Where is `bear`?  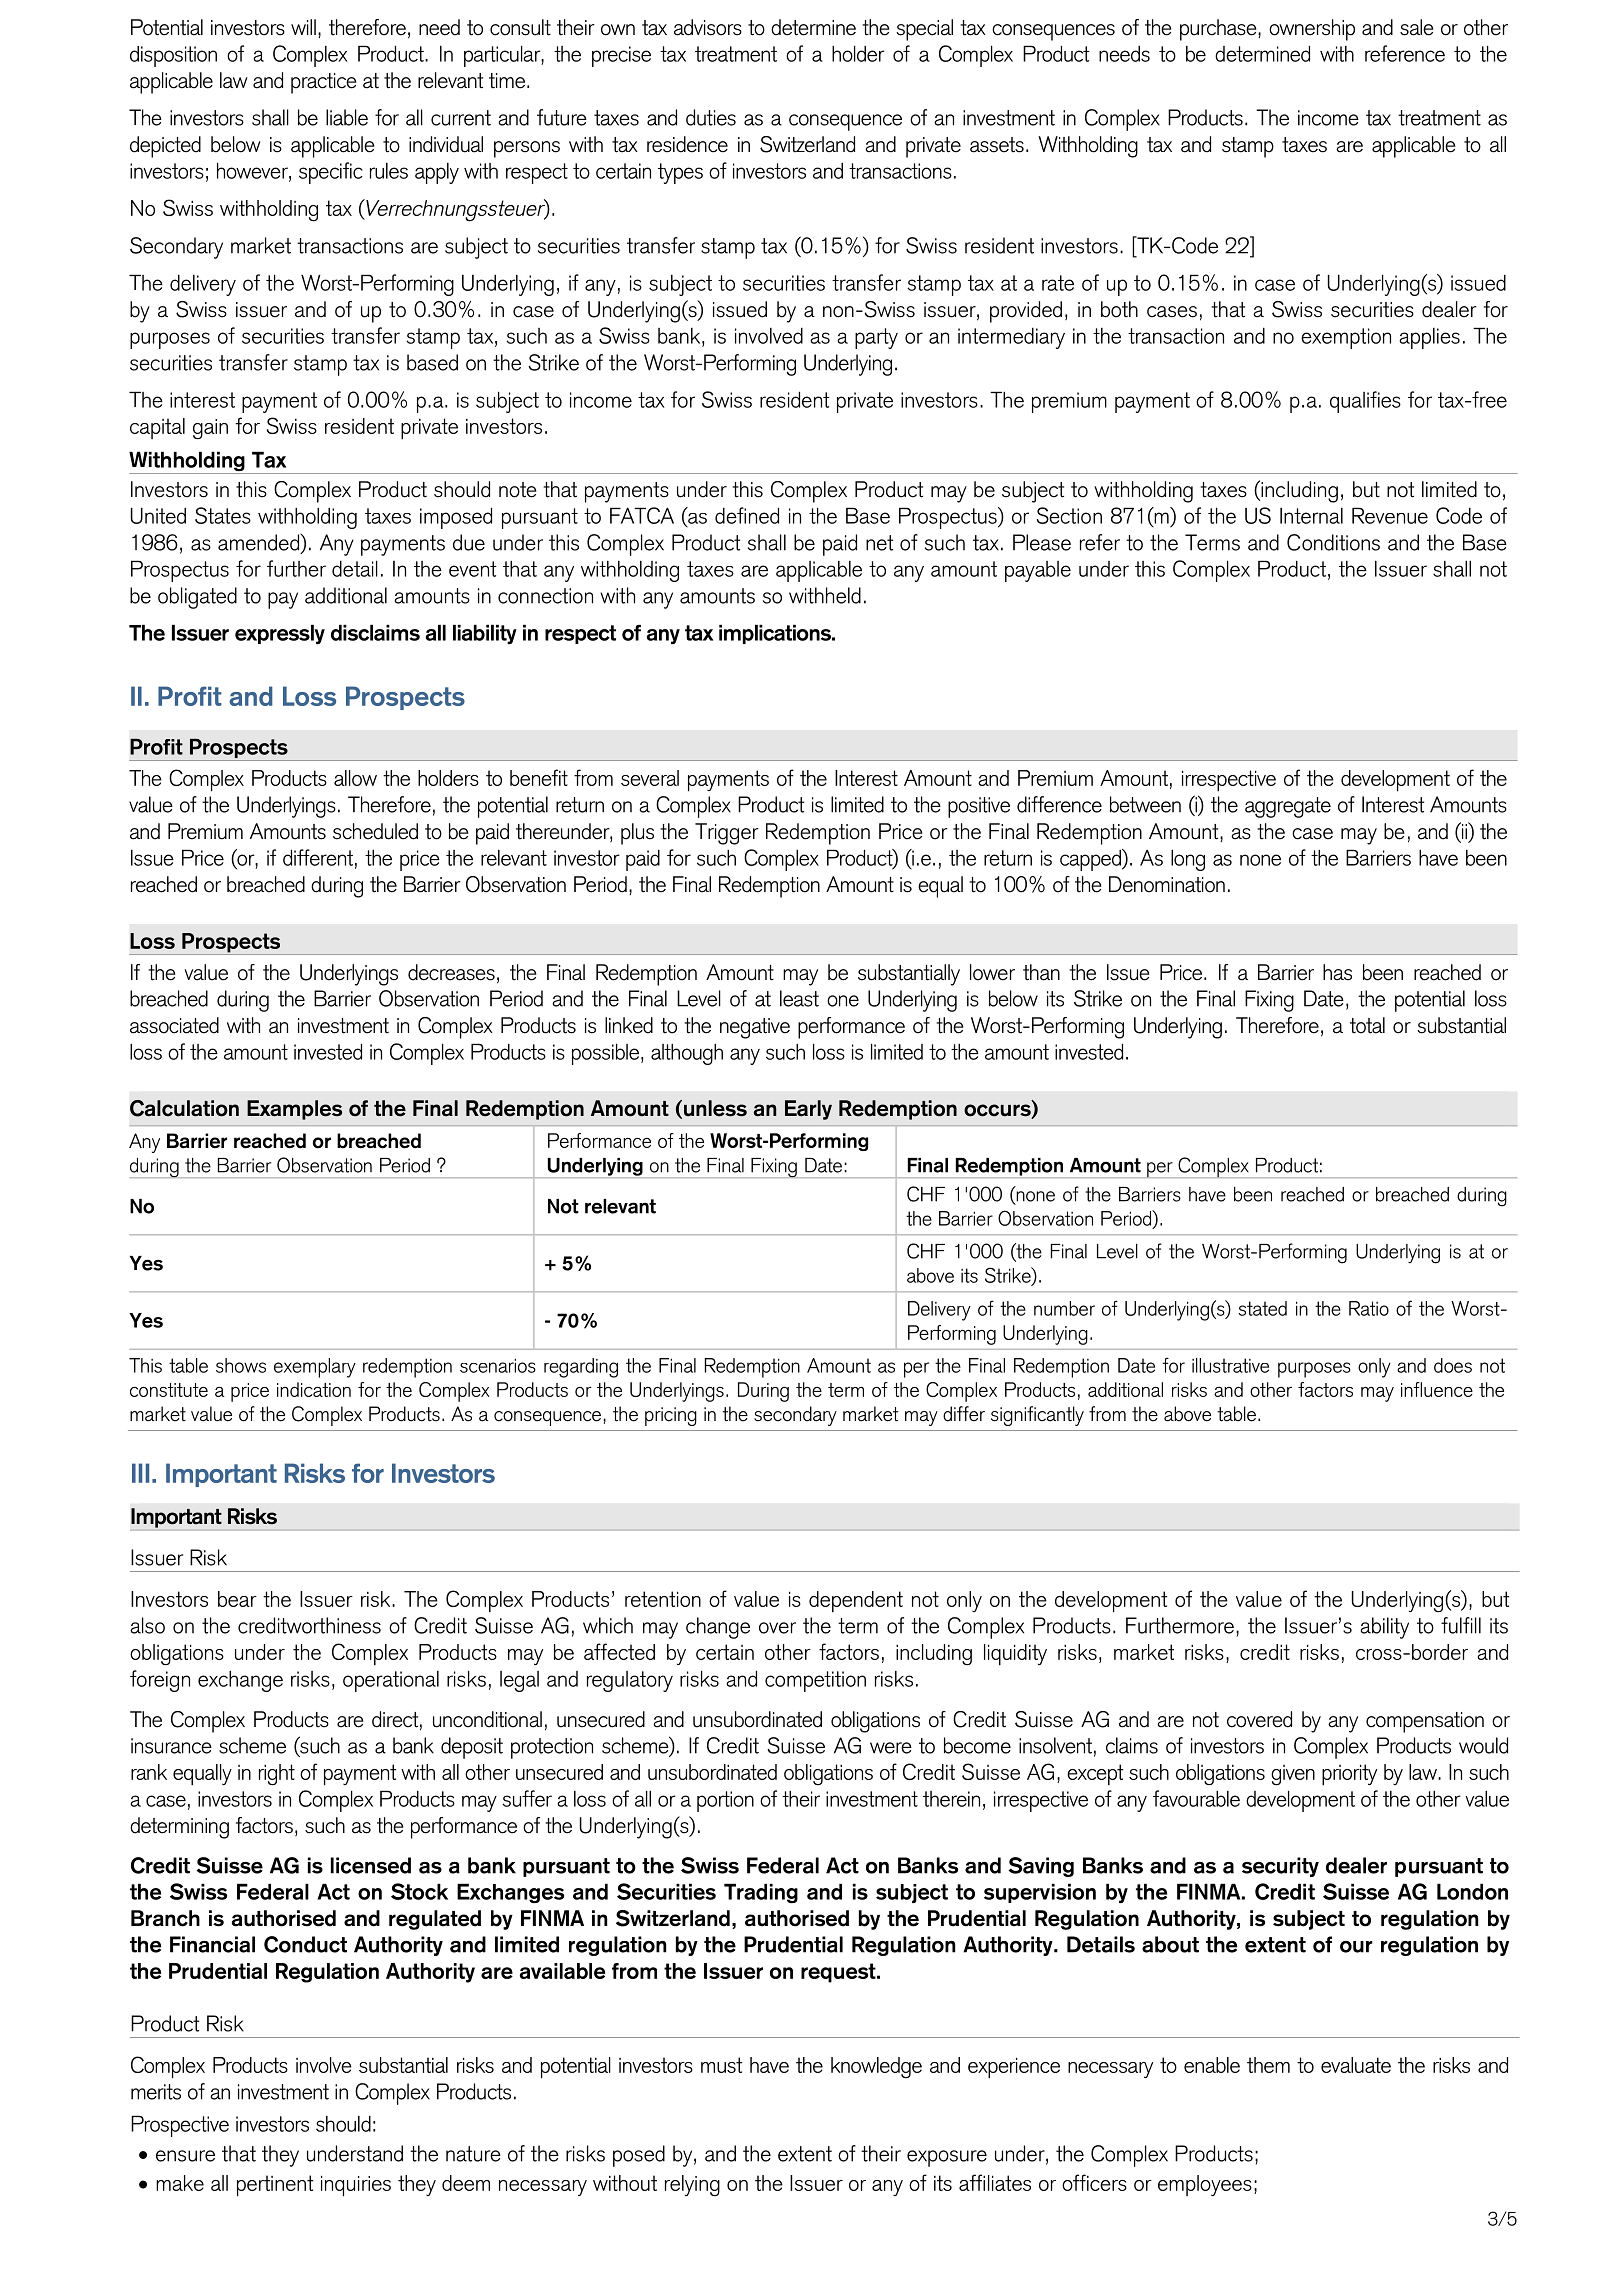 bear is located at coordinates (237, 1599).
